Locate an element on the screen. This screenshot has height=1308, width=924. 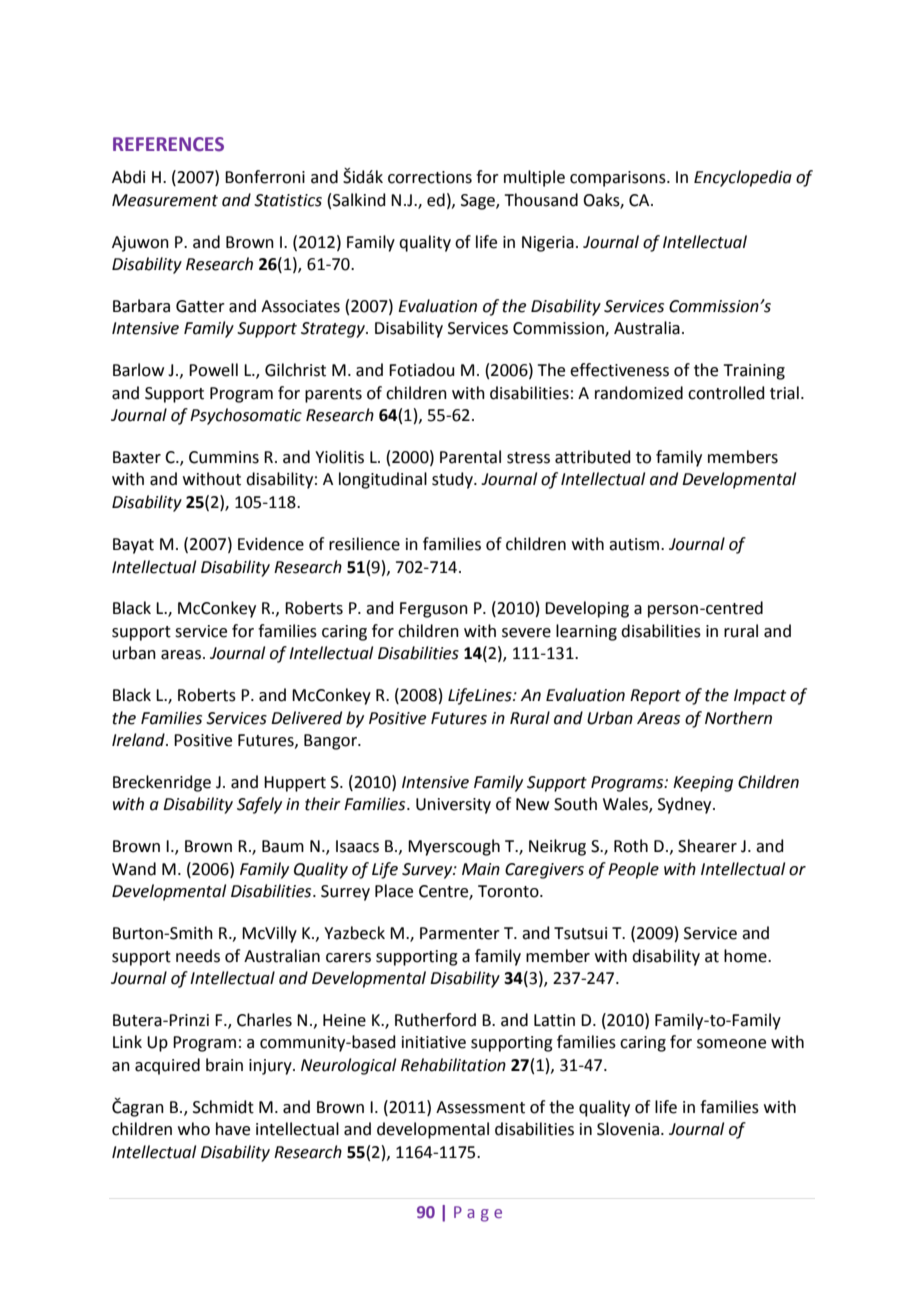
Evidence is located at coordinates (271, 544).
